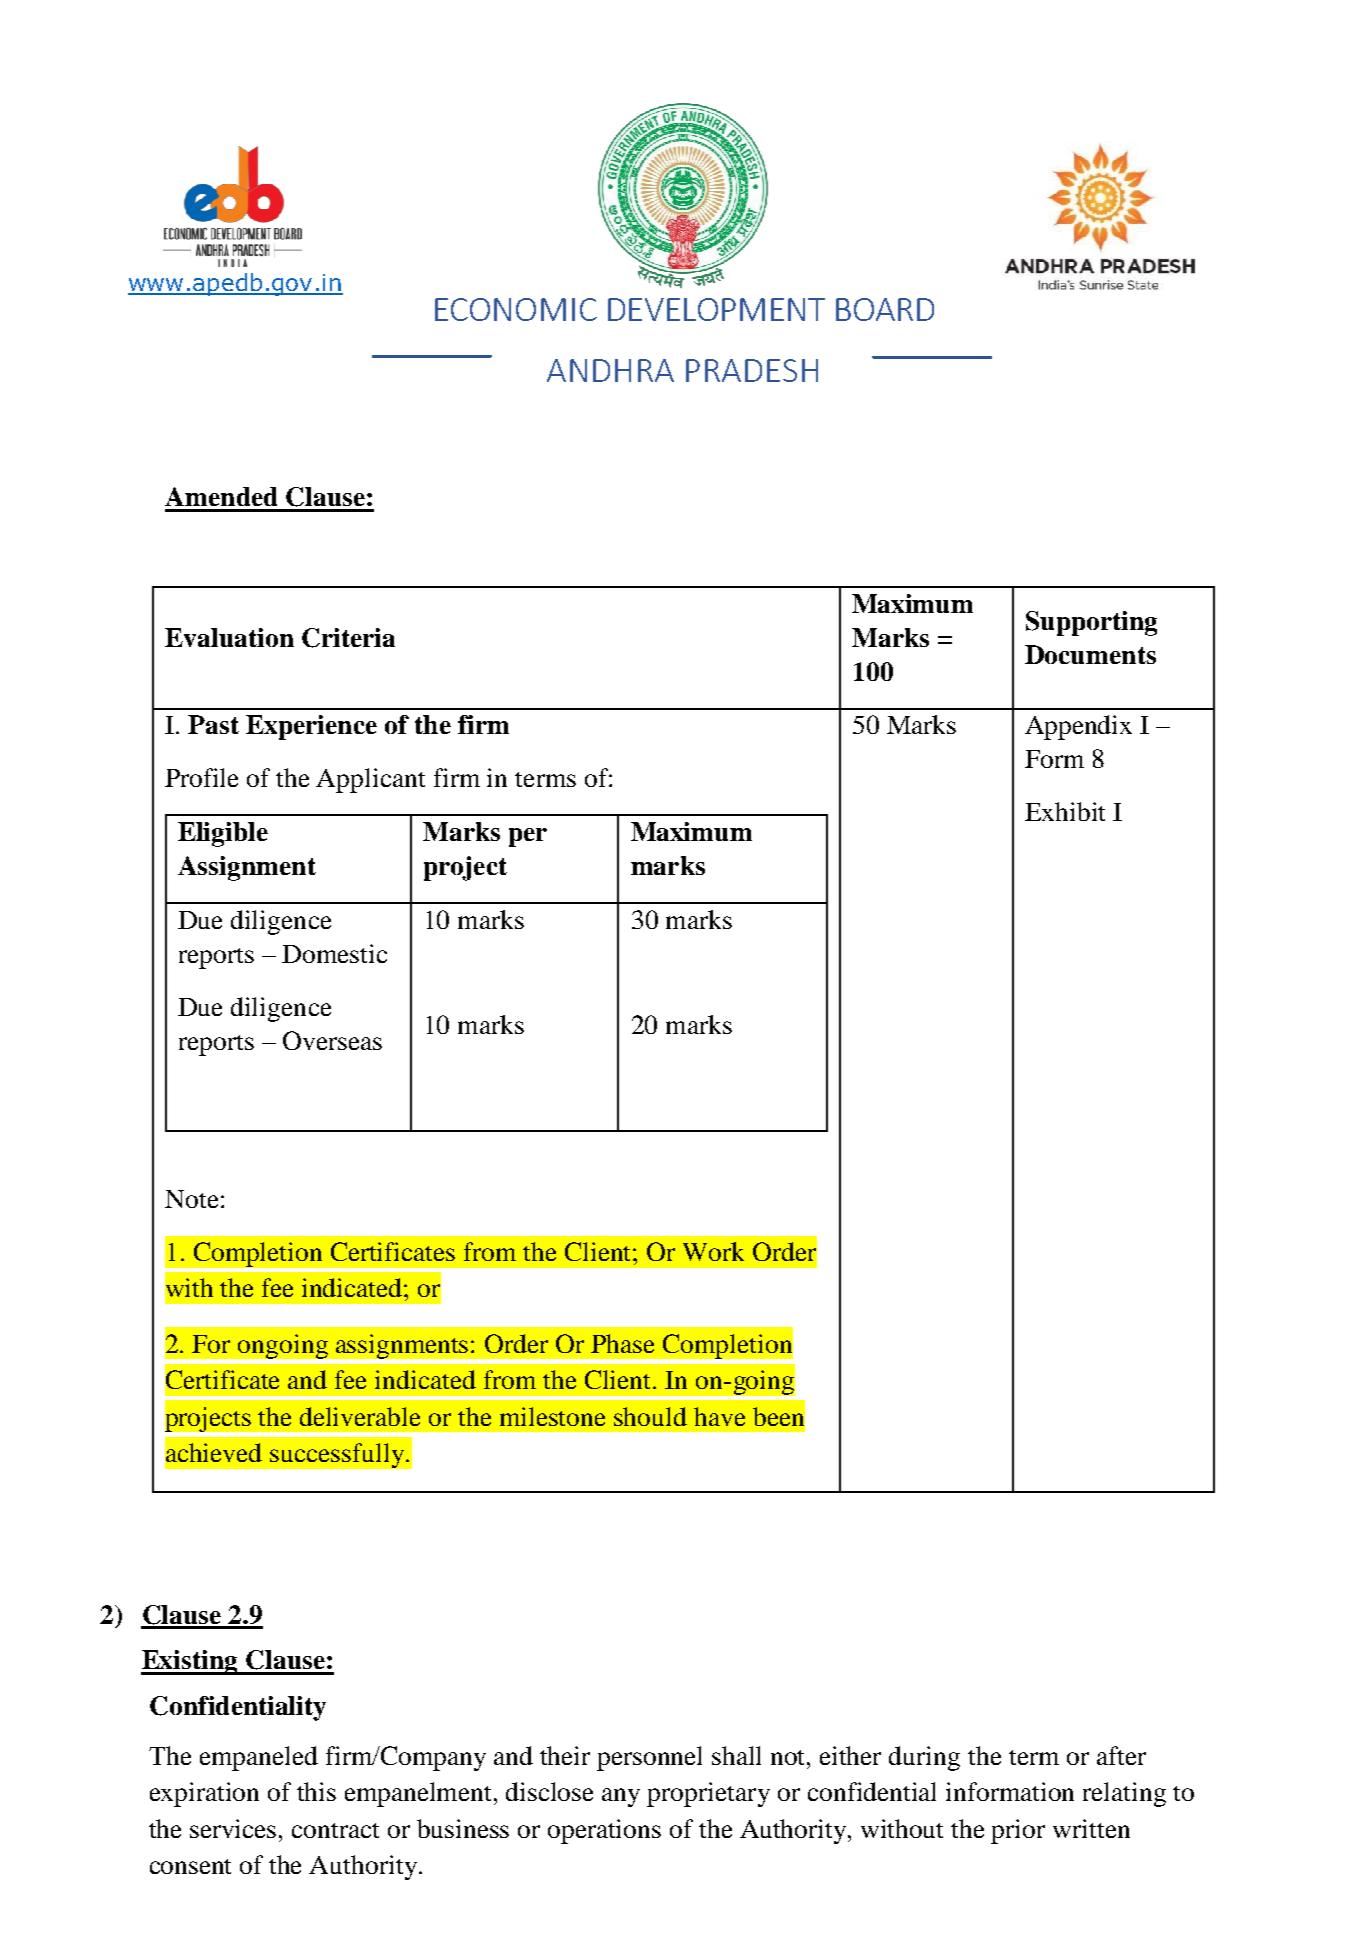 The height and width of the document is (1934, 1367). I want to click on ANDHRA, so click(610, 370).
